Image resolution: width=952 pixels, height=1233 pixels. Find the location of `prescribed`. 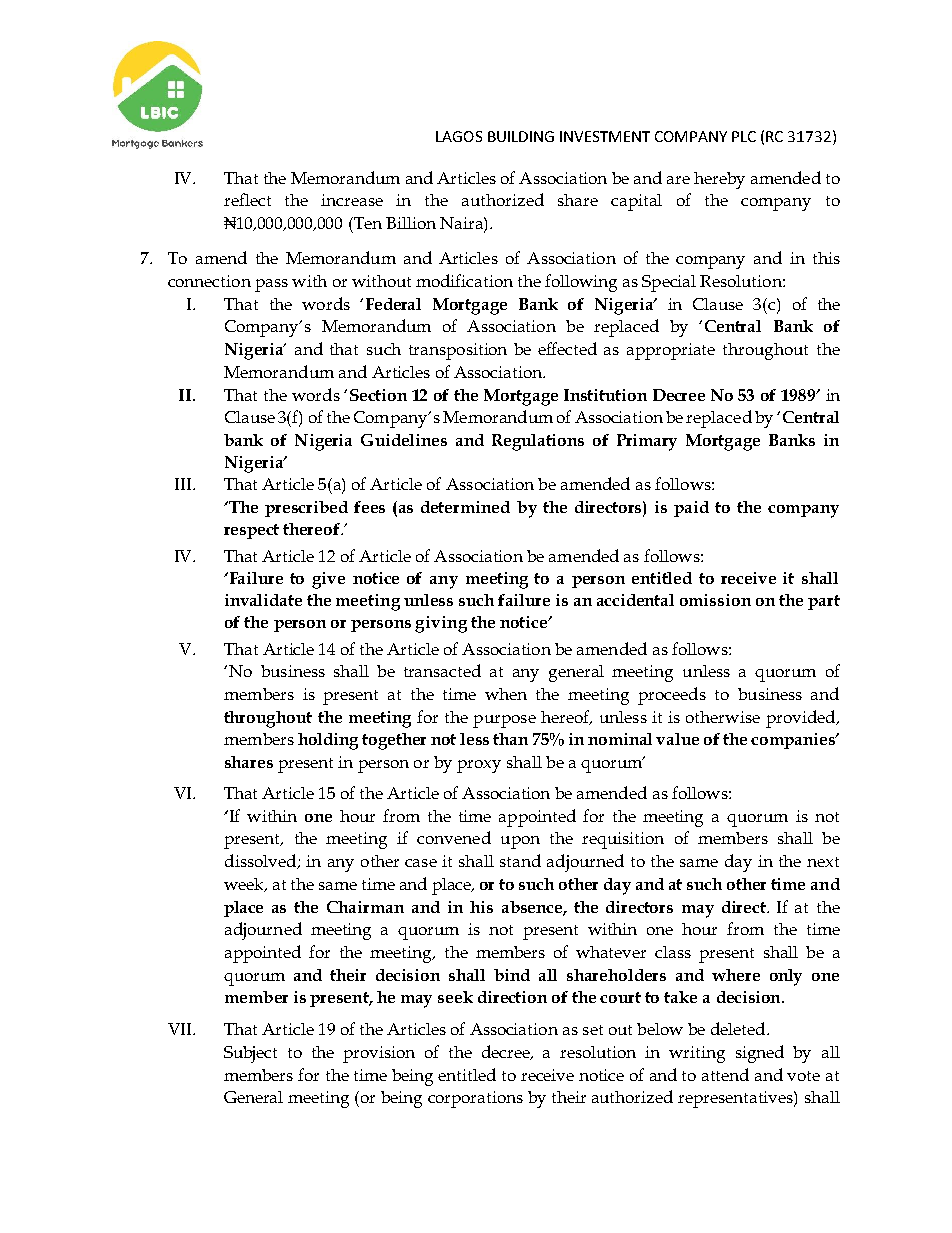

prescribed is located at coordinates (306, 509).
